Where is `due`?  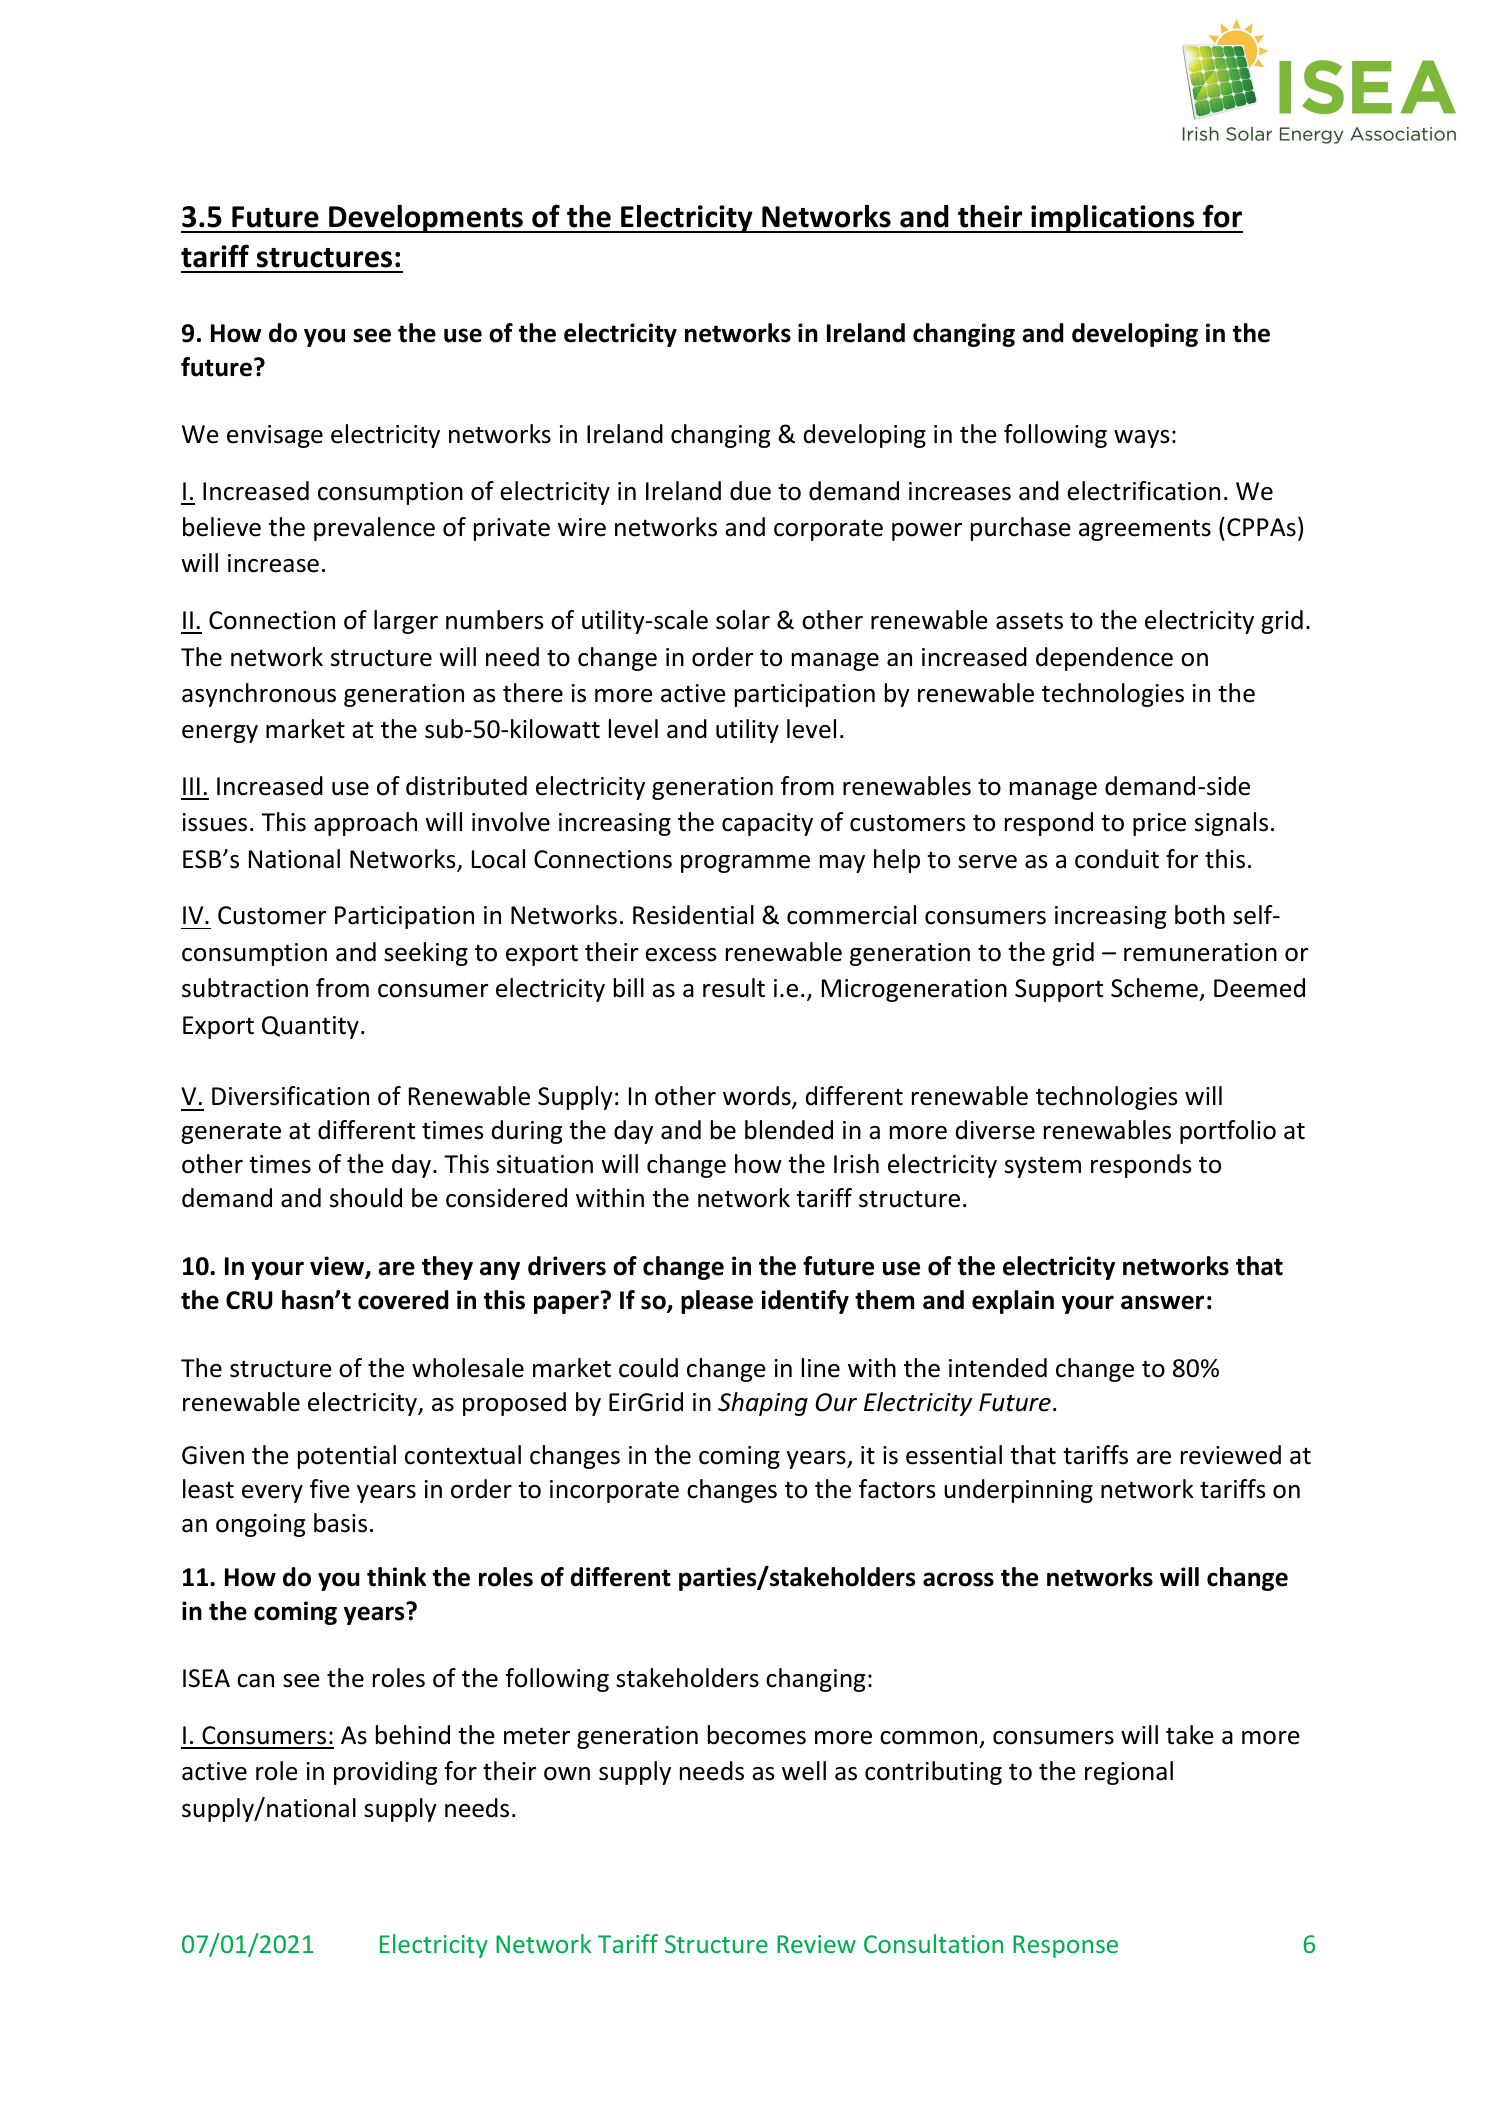 due is located at coordinates (750, 491).
